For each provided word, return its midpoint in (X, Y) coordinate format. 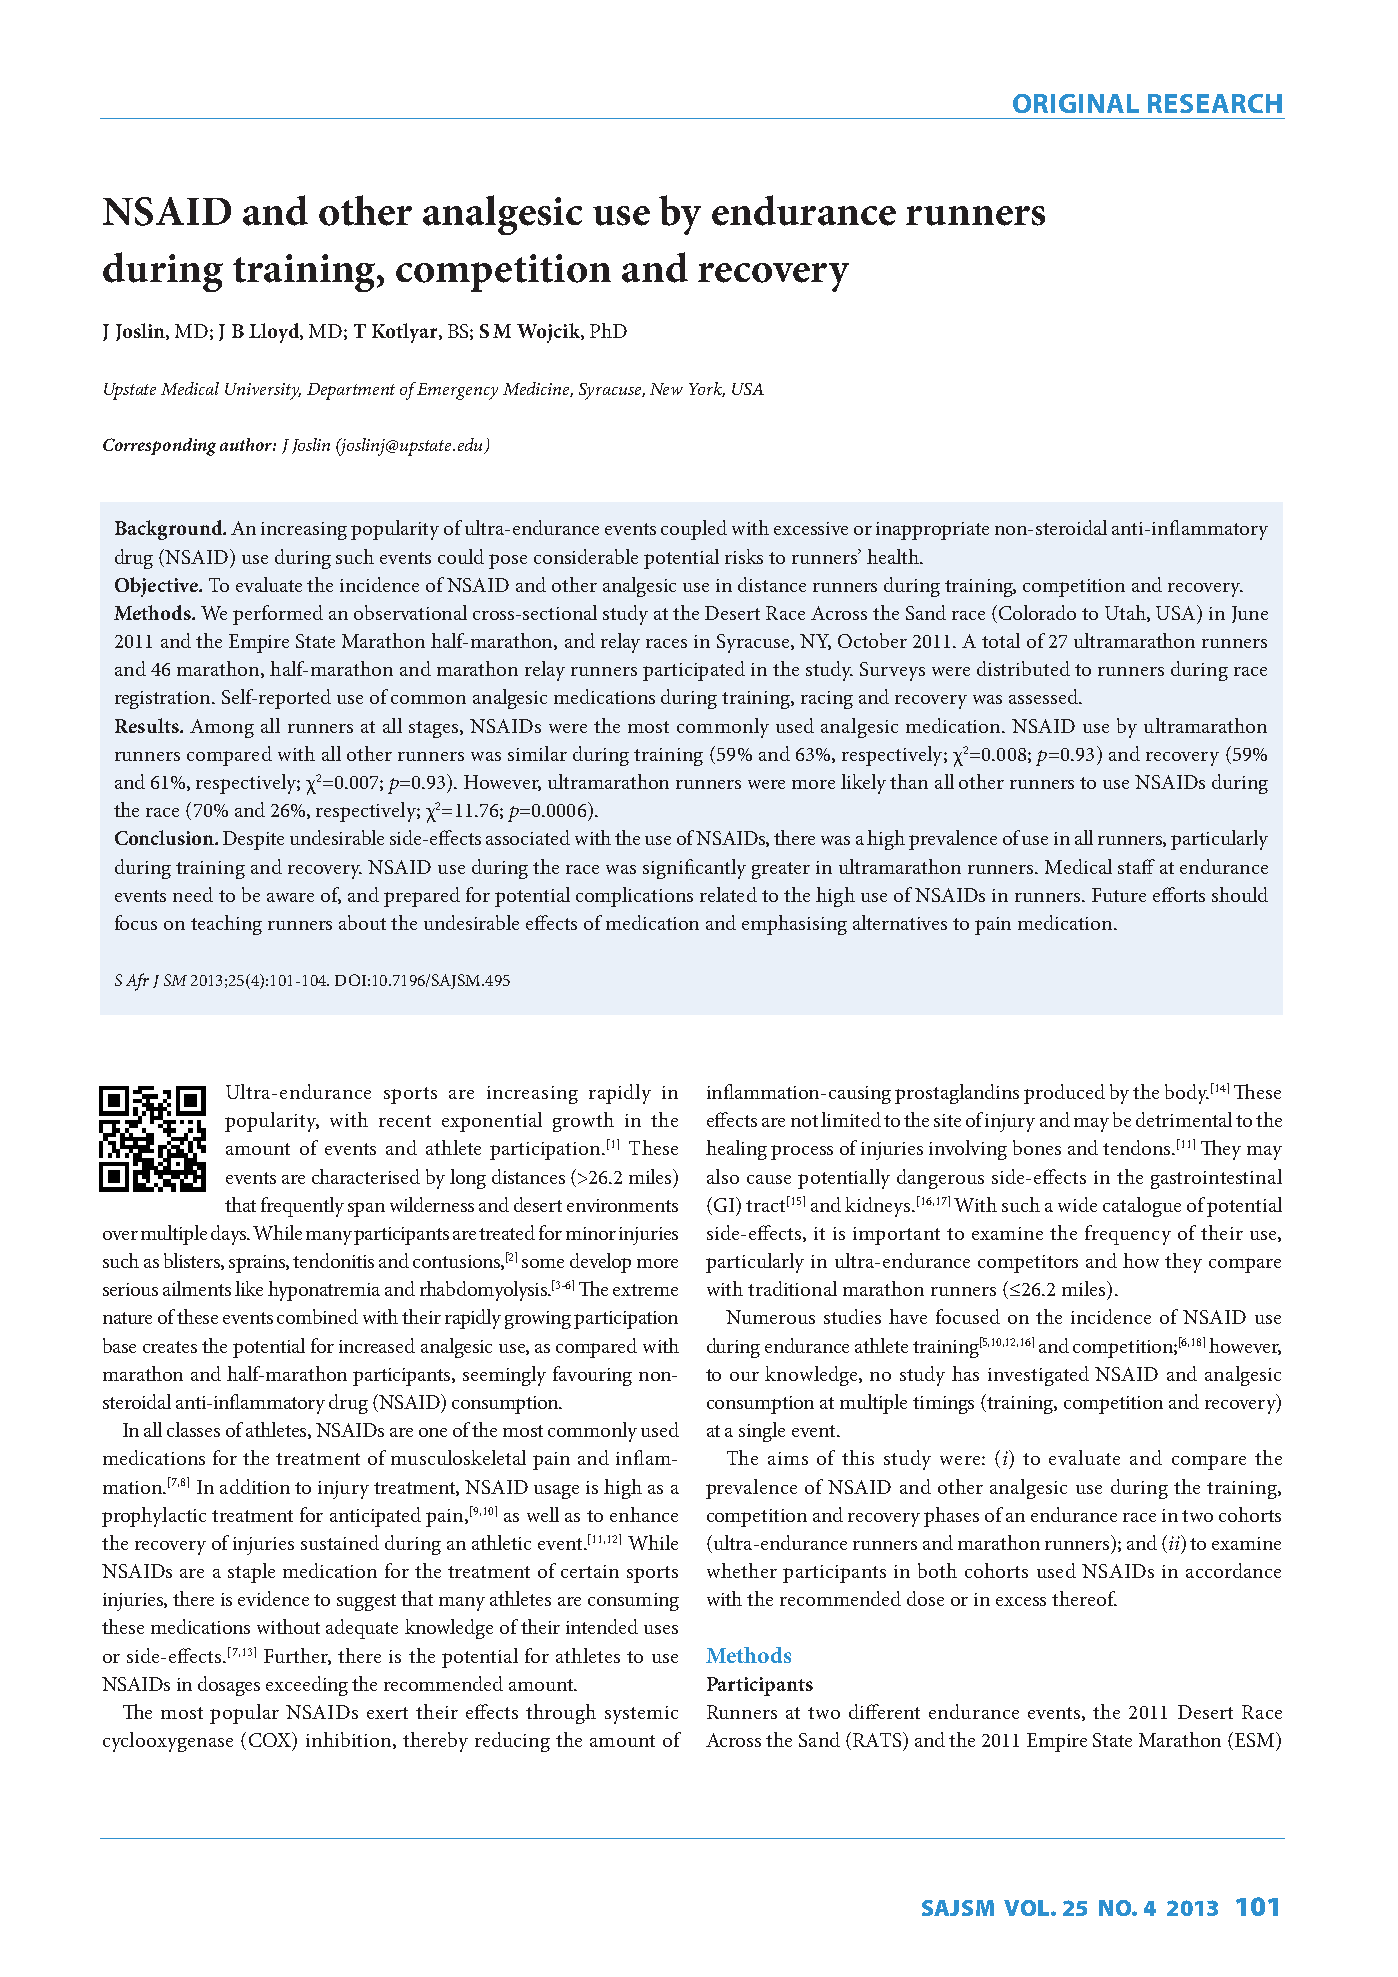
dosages (229, 1686)
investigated (1038, 1376)
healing (736, 1150)
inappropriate (932, 531)
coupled (694, 530)
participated (694, 671)
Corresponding (159, 447)
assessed (1044, 696)
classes (193, 1429)
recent (405, 1121)
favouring (592, 1376)
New (666, 389)
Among (222, 728)
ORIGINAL (1076, 103)
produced (1064, 1094)
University (263, 391)
